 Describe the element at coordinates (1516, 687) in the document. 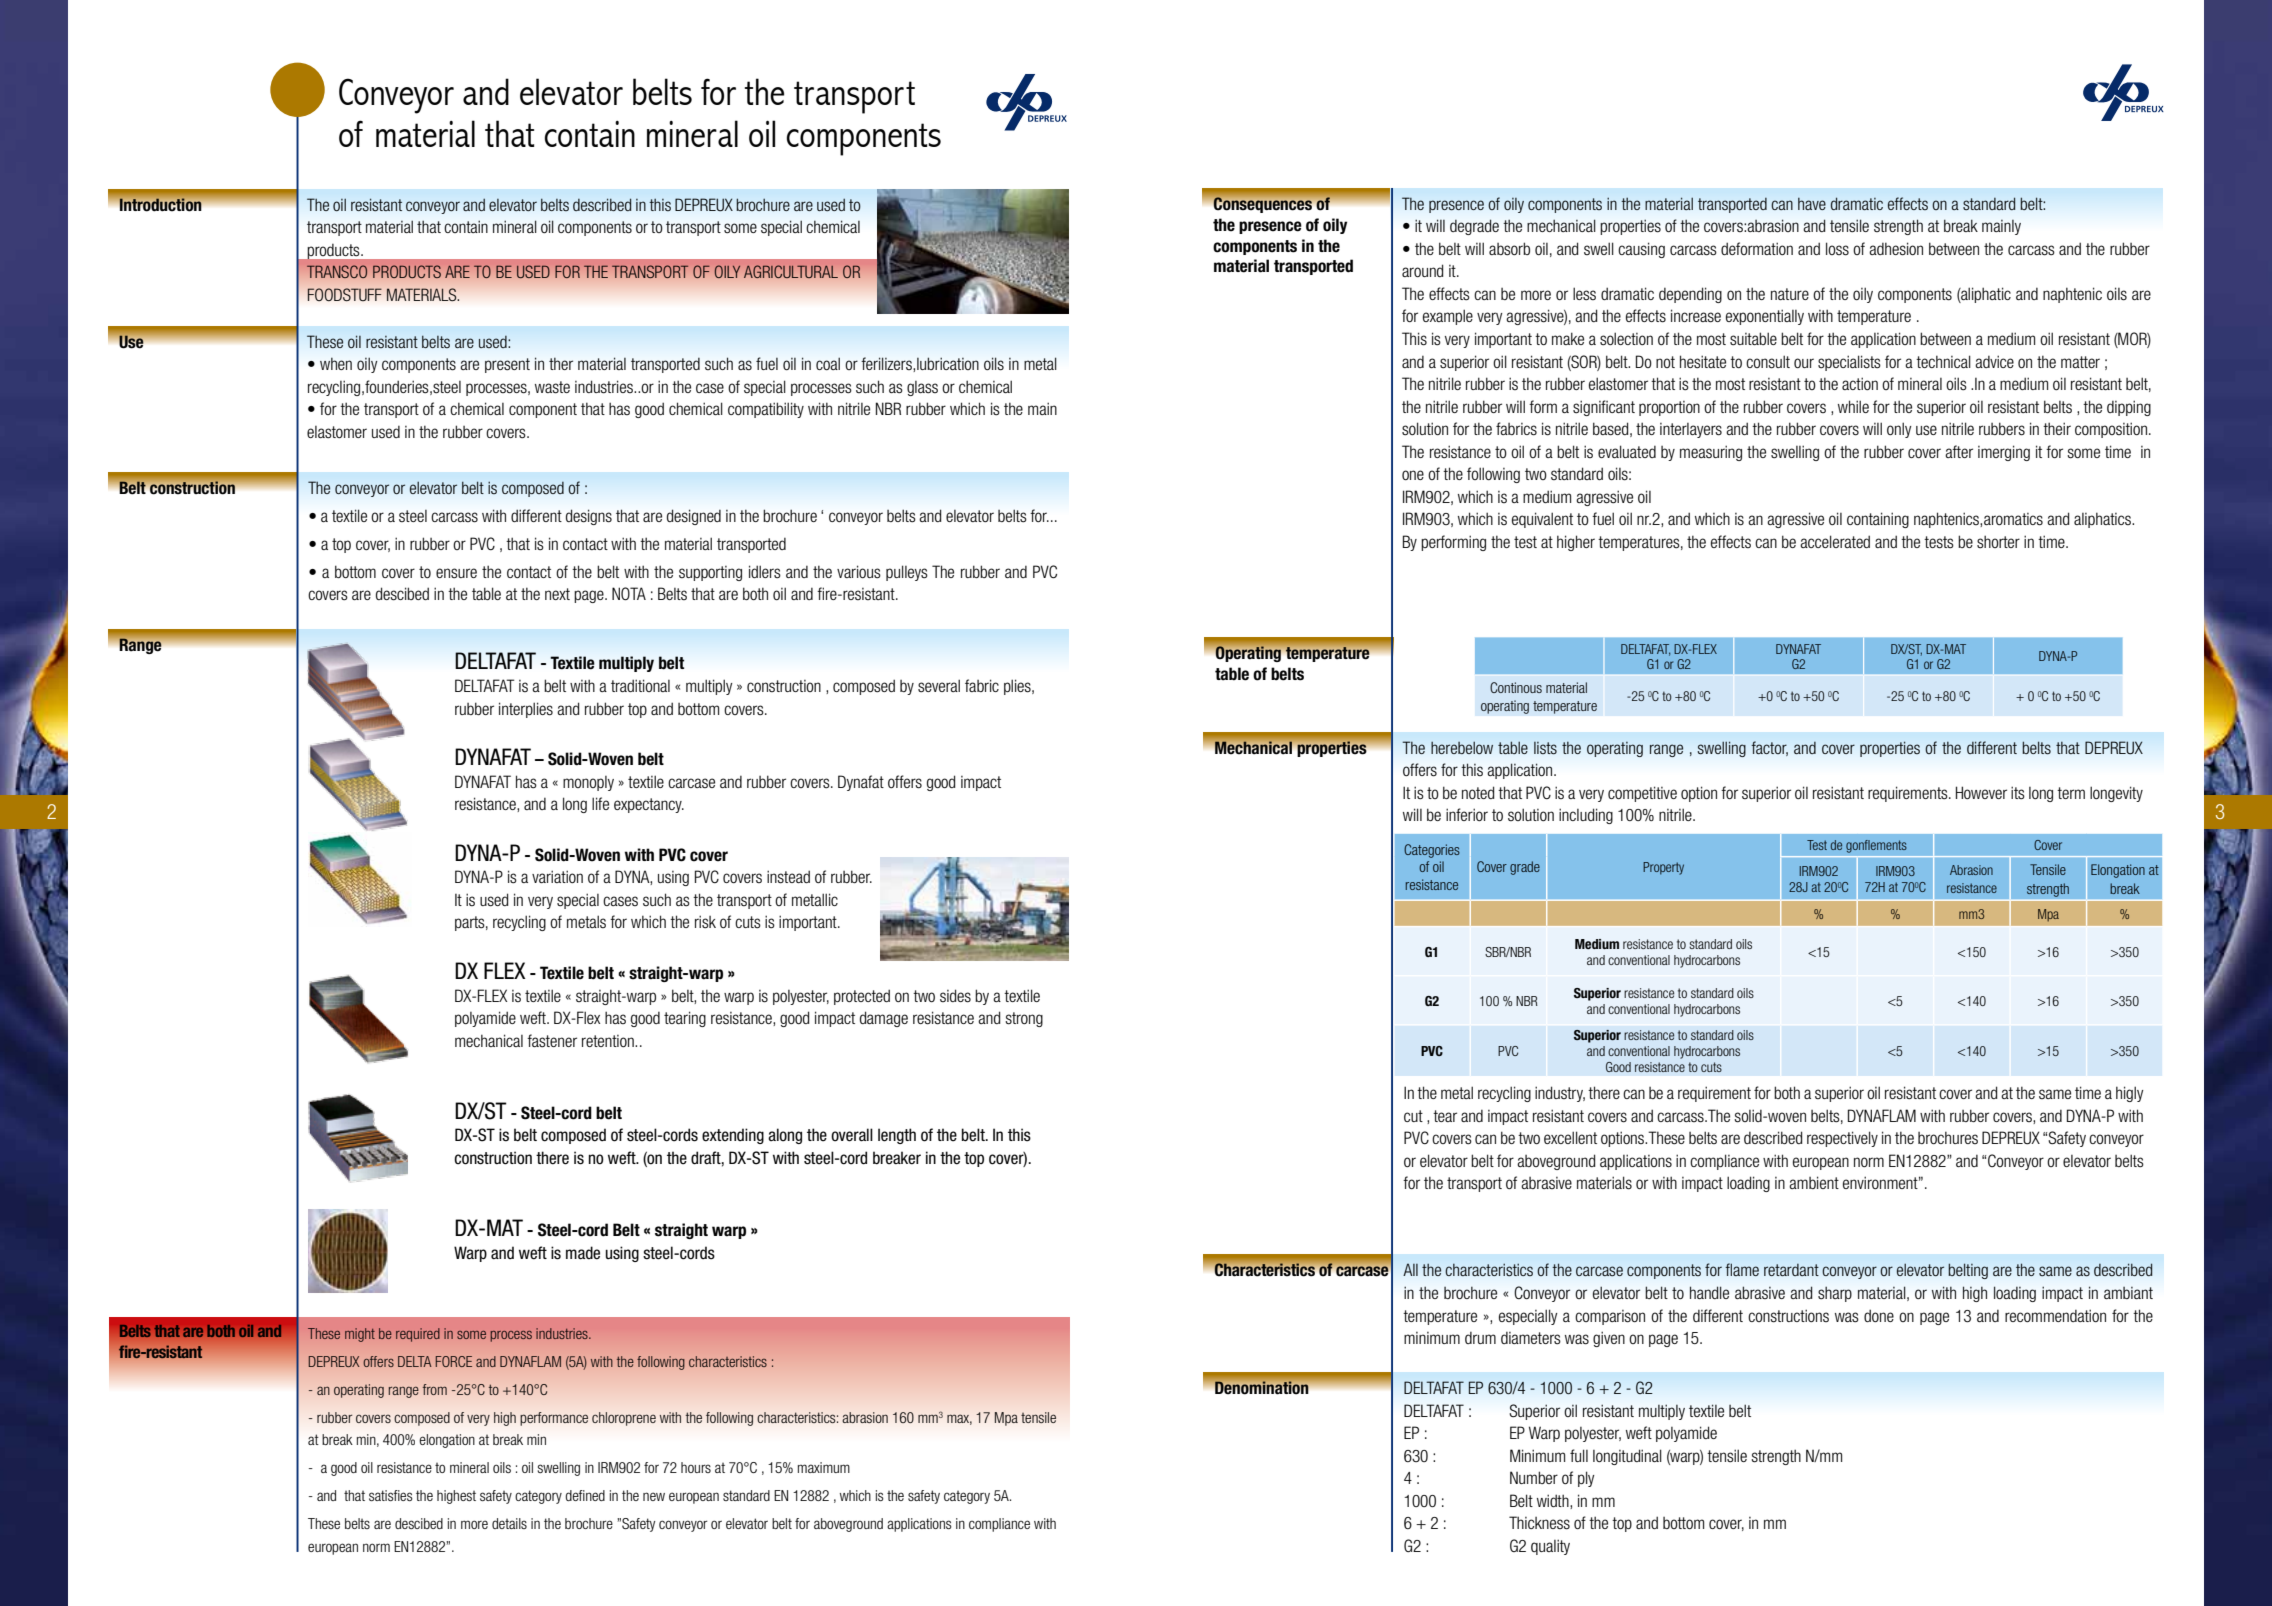

I see `Continous` at that location.
